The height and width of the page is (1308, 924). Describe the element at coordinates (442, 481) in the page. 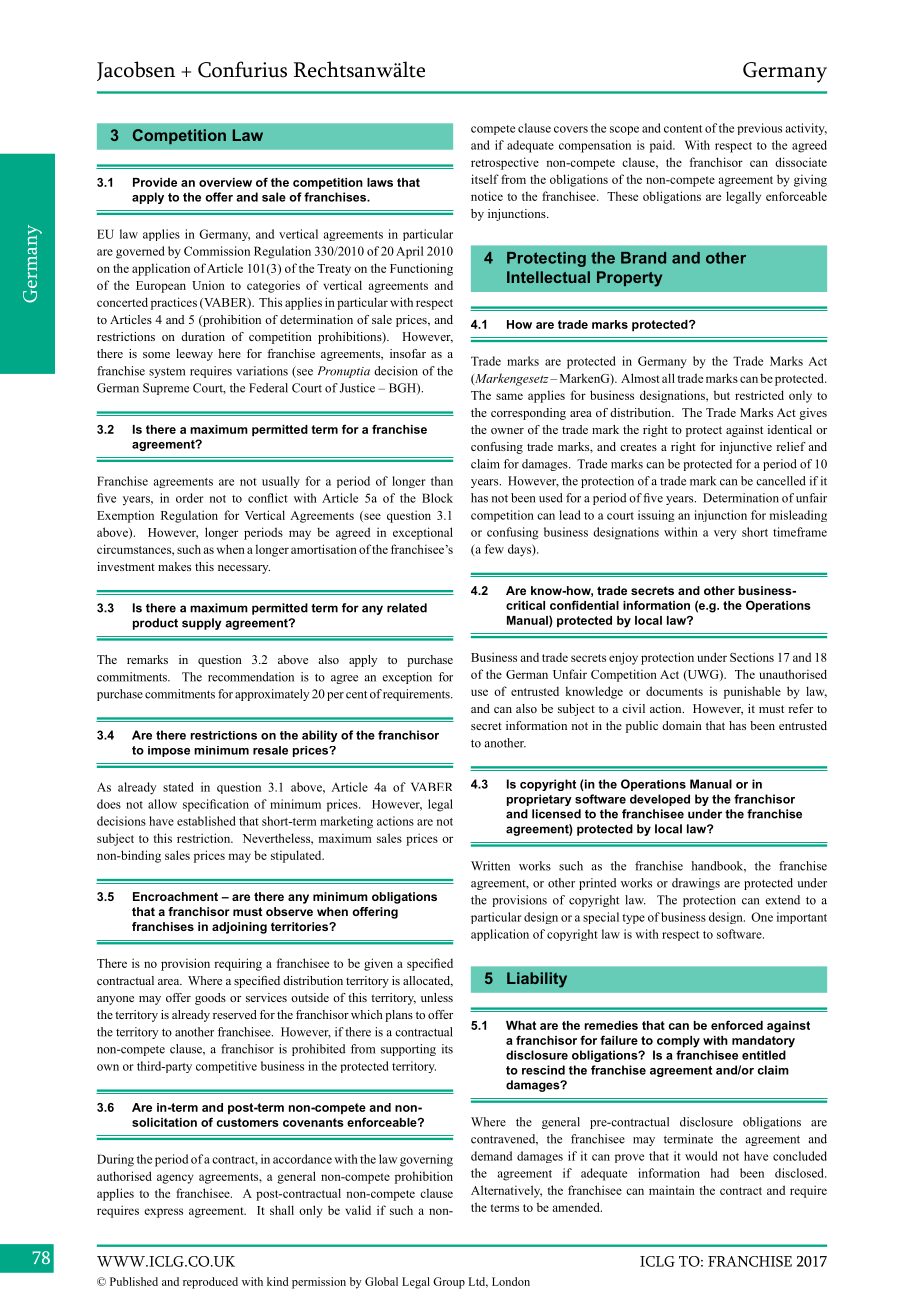

I see `than` at that location.
